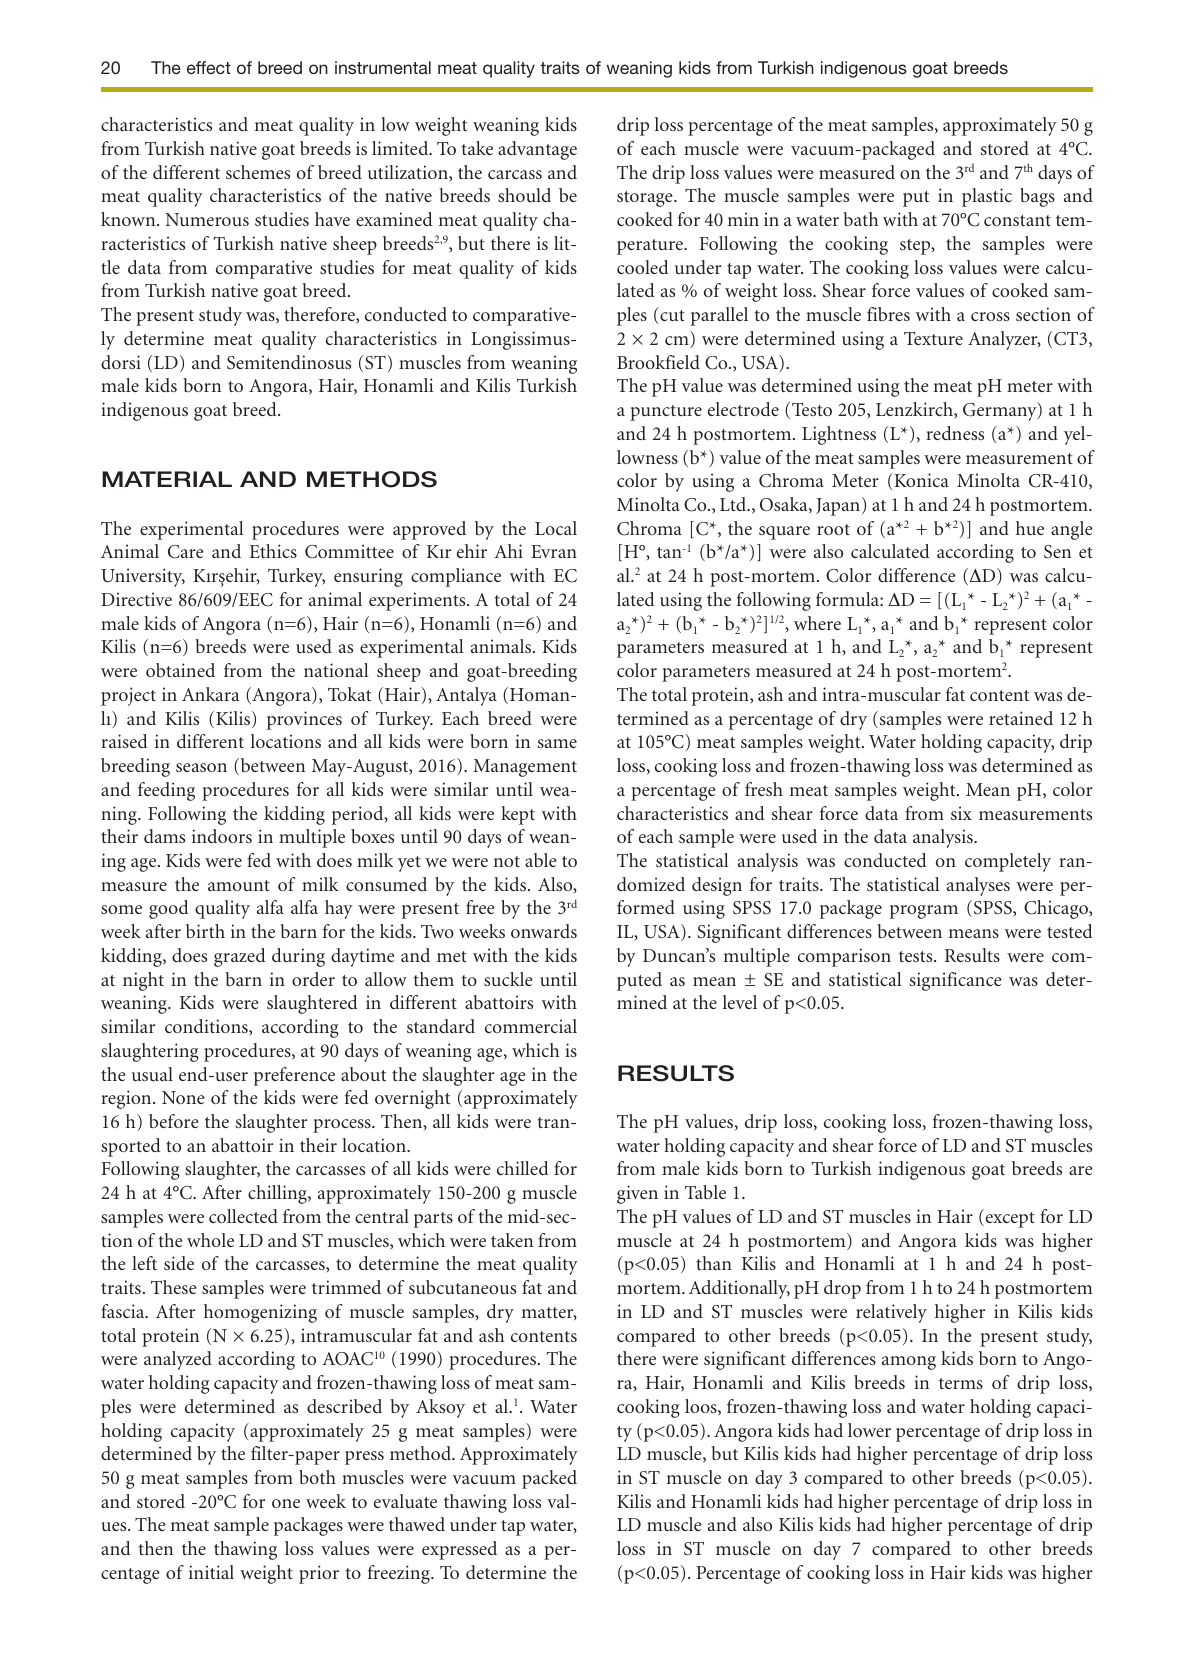  Describe the element at coordinates (961, 813) in the screenshot. I see `six` at that location.
